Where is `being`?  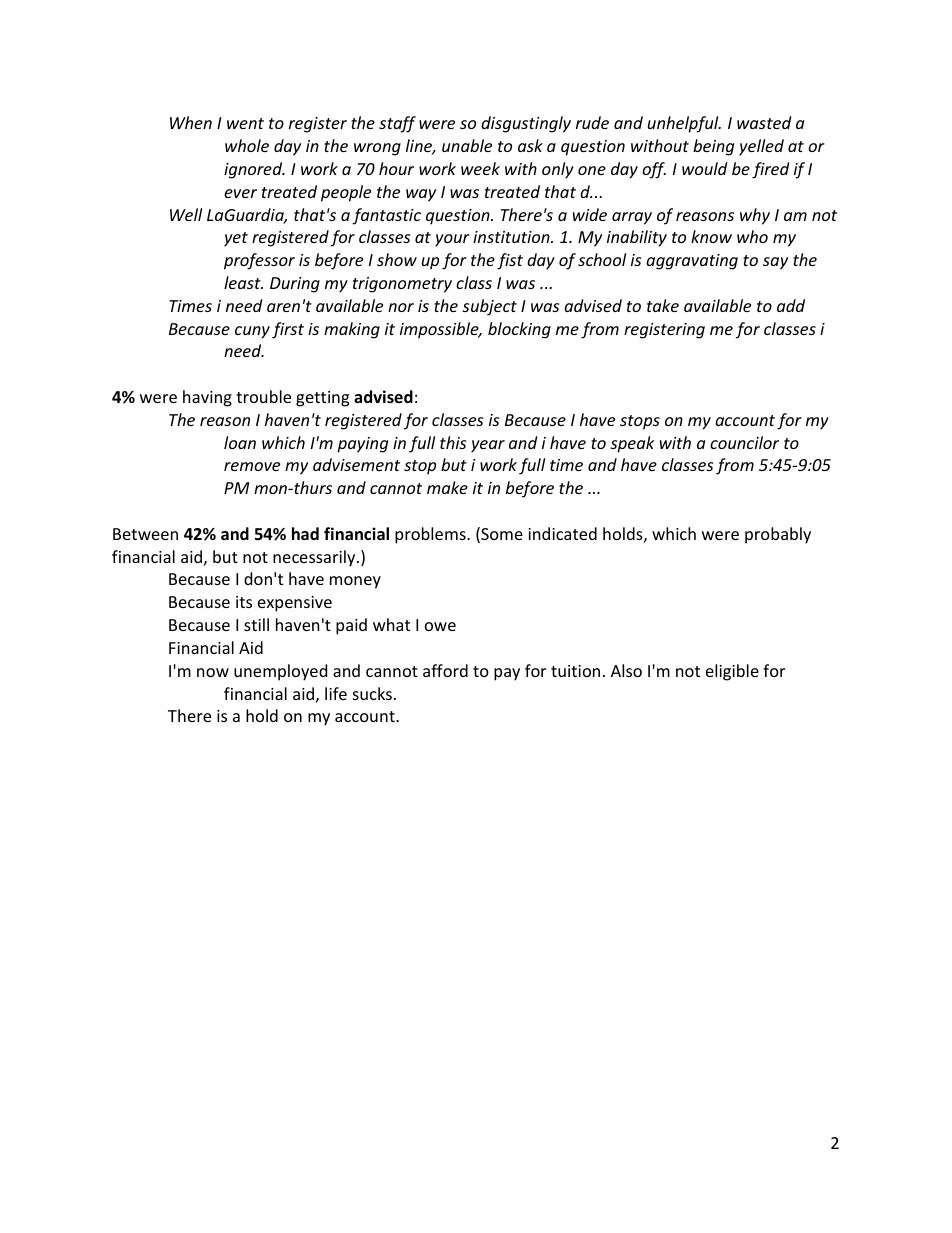 being is located at coordinates (713, 147).
